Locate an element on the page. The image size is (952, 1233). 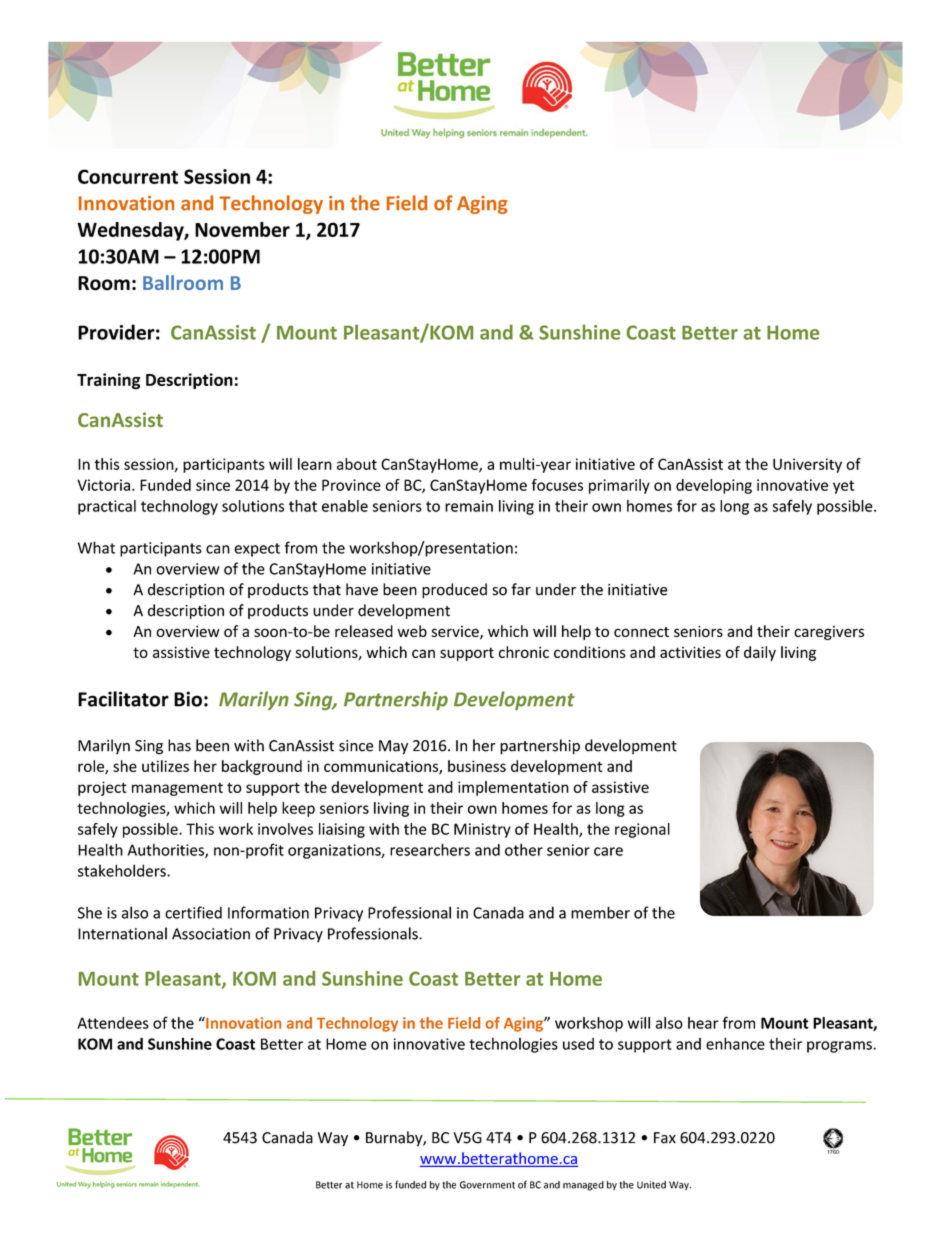
November is located at coordinates (242, 229).
